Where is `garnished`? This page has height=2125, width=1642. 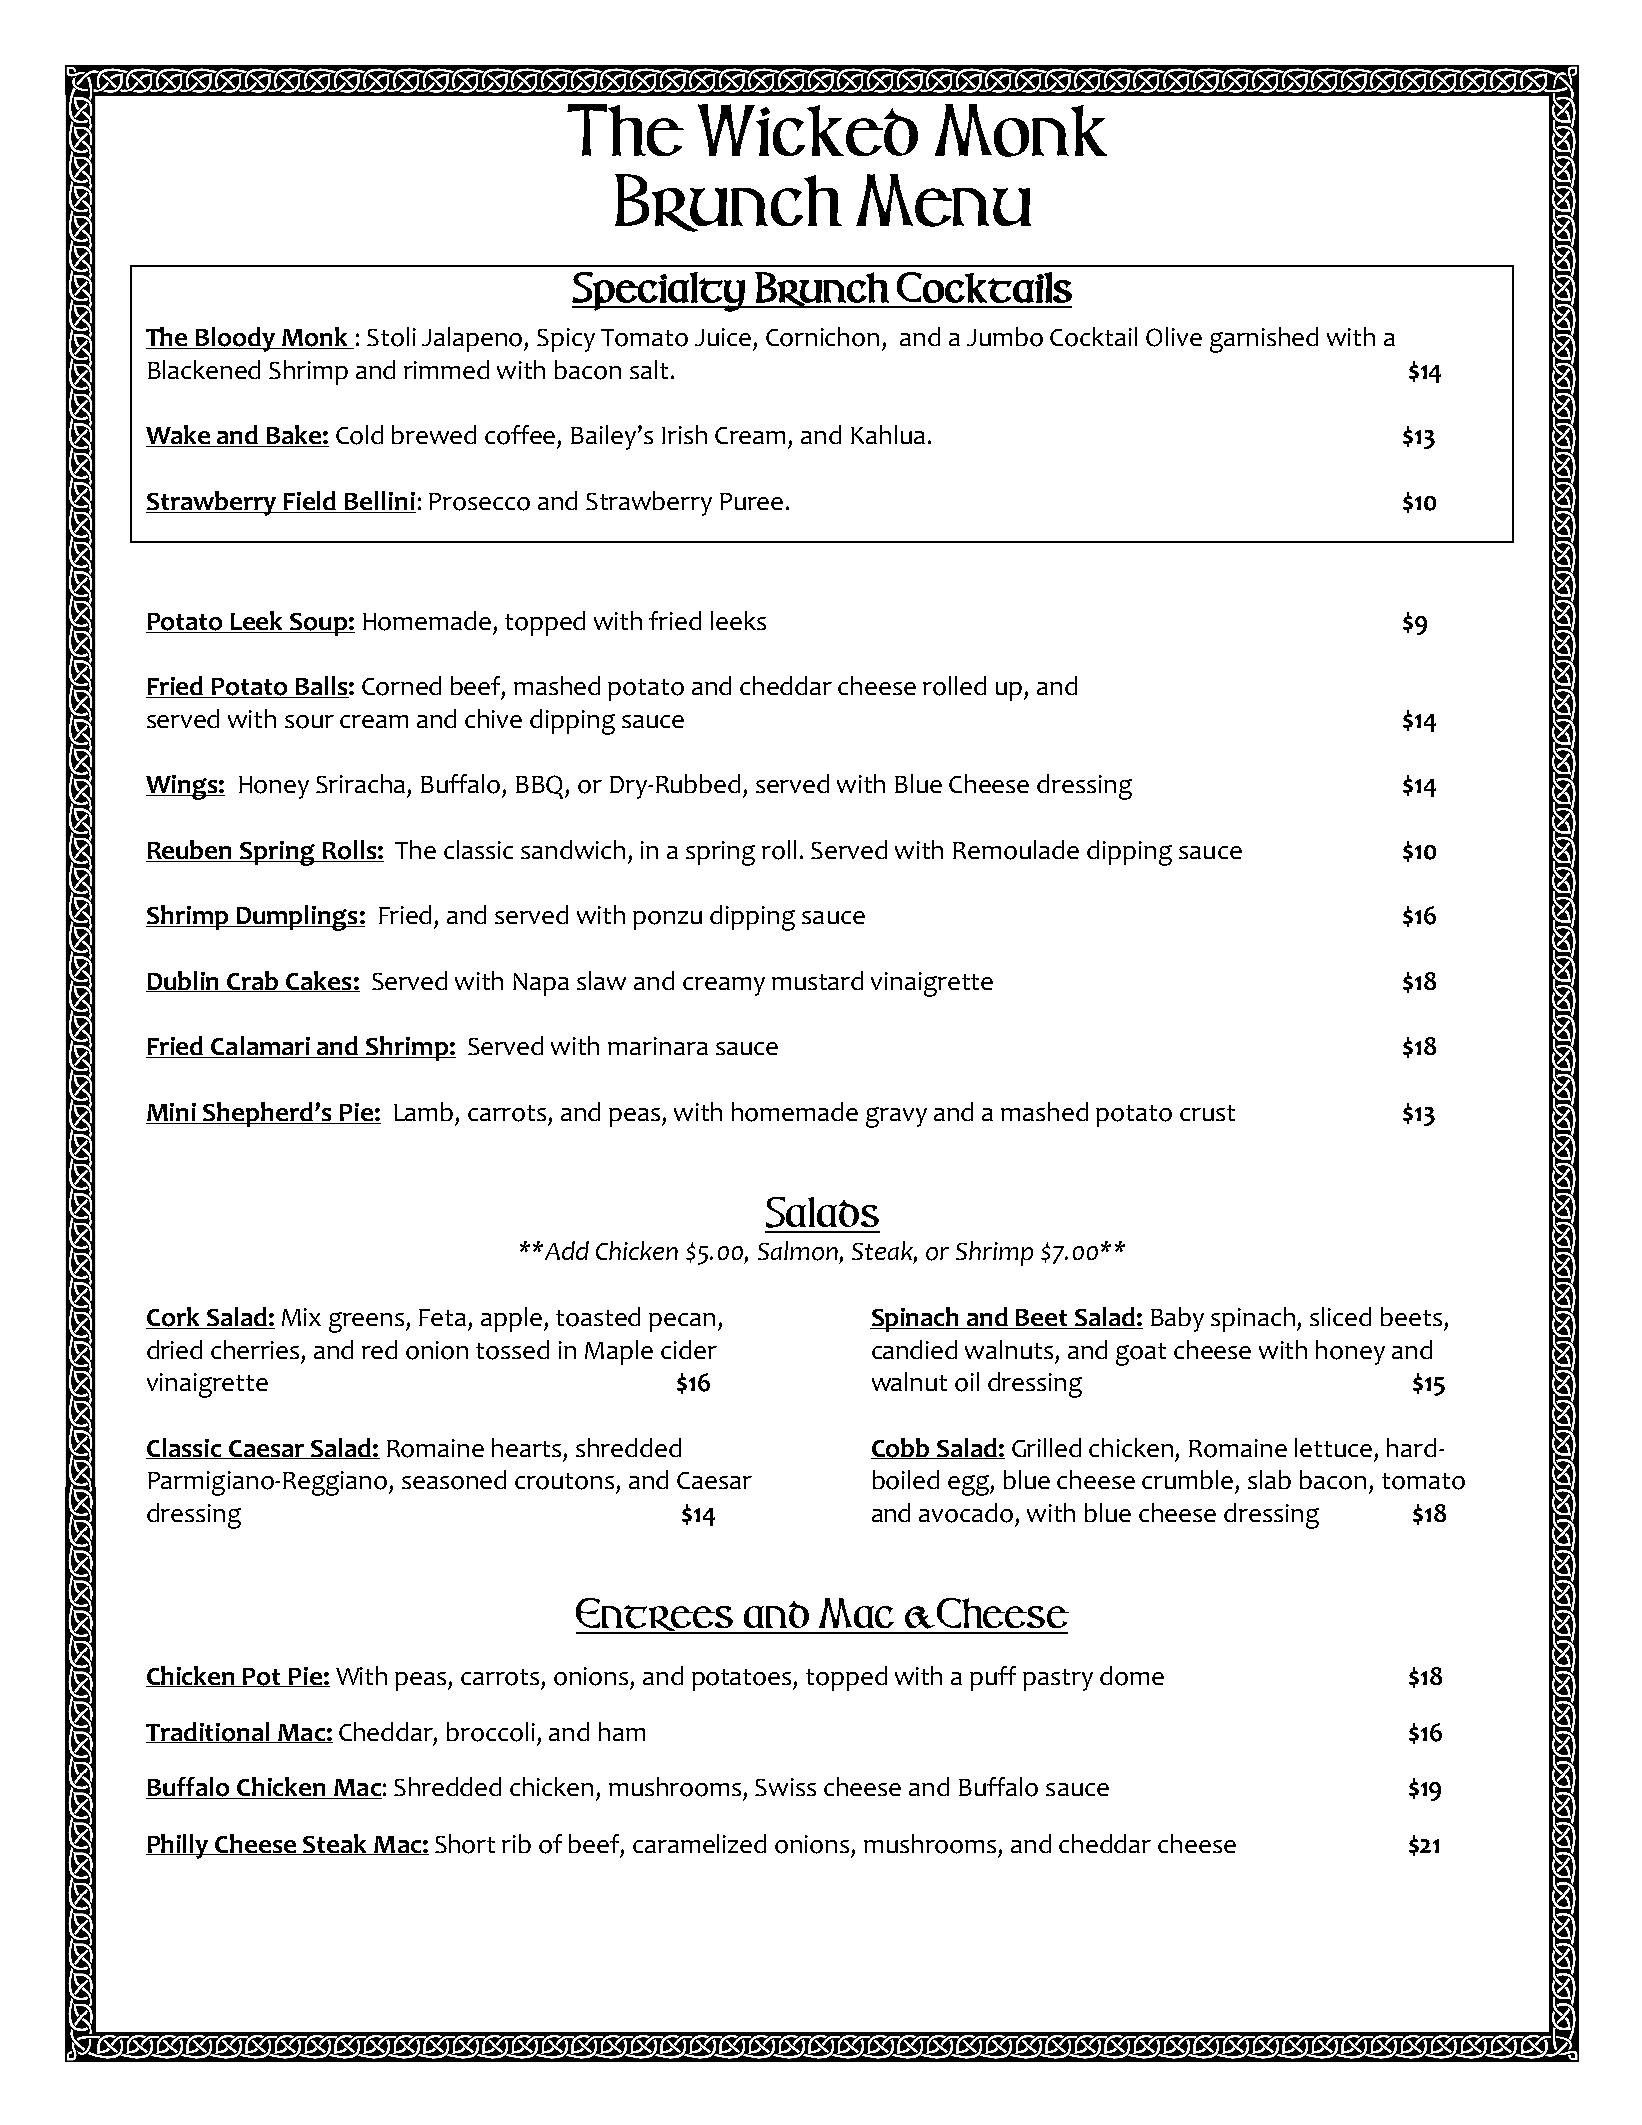 garnished is located at coordinates (1264, 340).
